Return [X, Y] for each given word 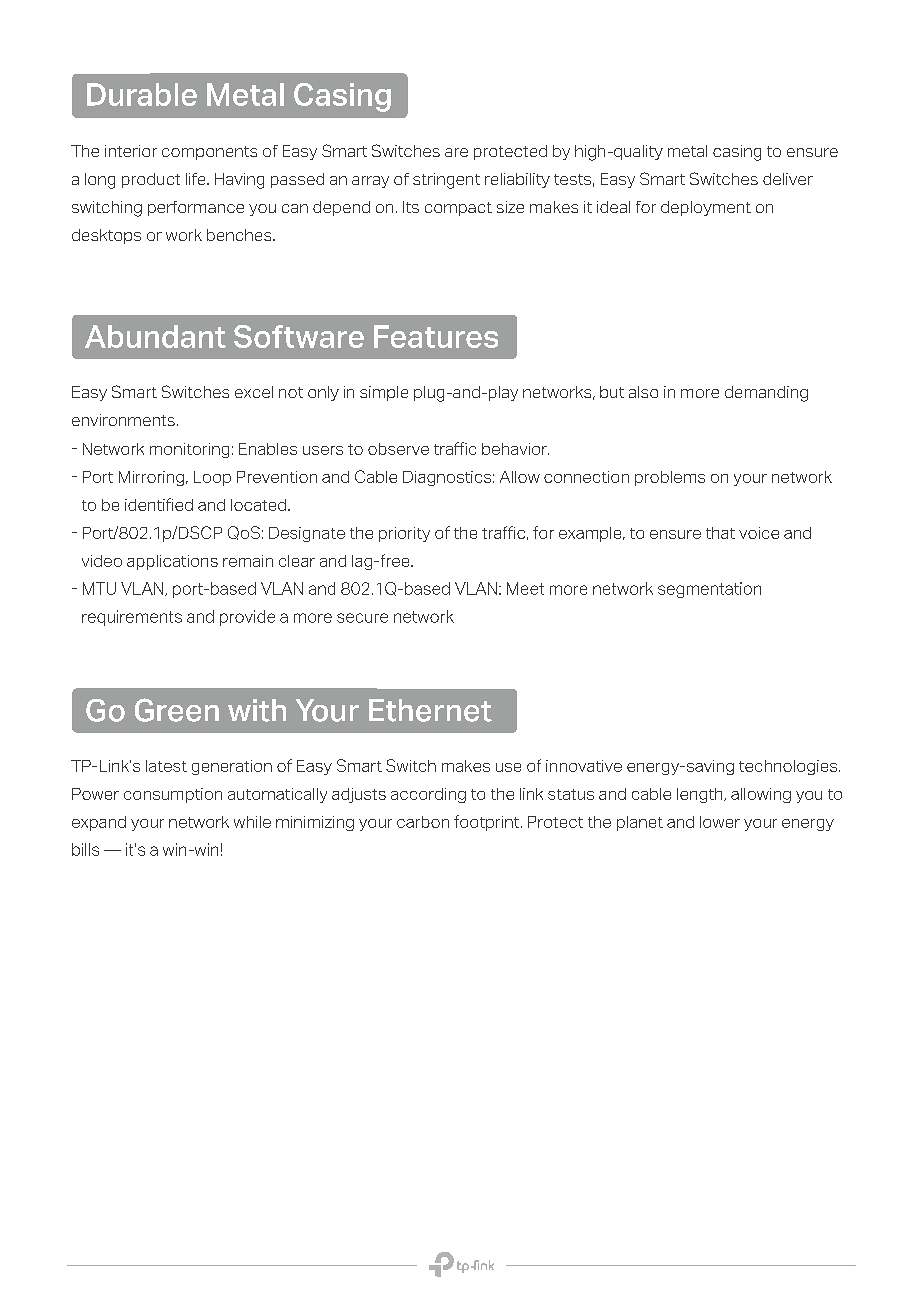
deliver [788, 179]
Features [436, 336]
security [204, 590]
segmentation [709, 590]
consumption [173, 795]
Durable [142, 94]
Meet [525, 588]
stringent [446, 181]
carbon [423, 822]
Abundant [155, 336]
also [643, 392]
